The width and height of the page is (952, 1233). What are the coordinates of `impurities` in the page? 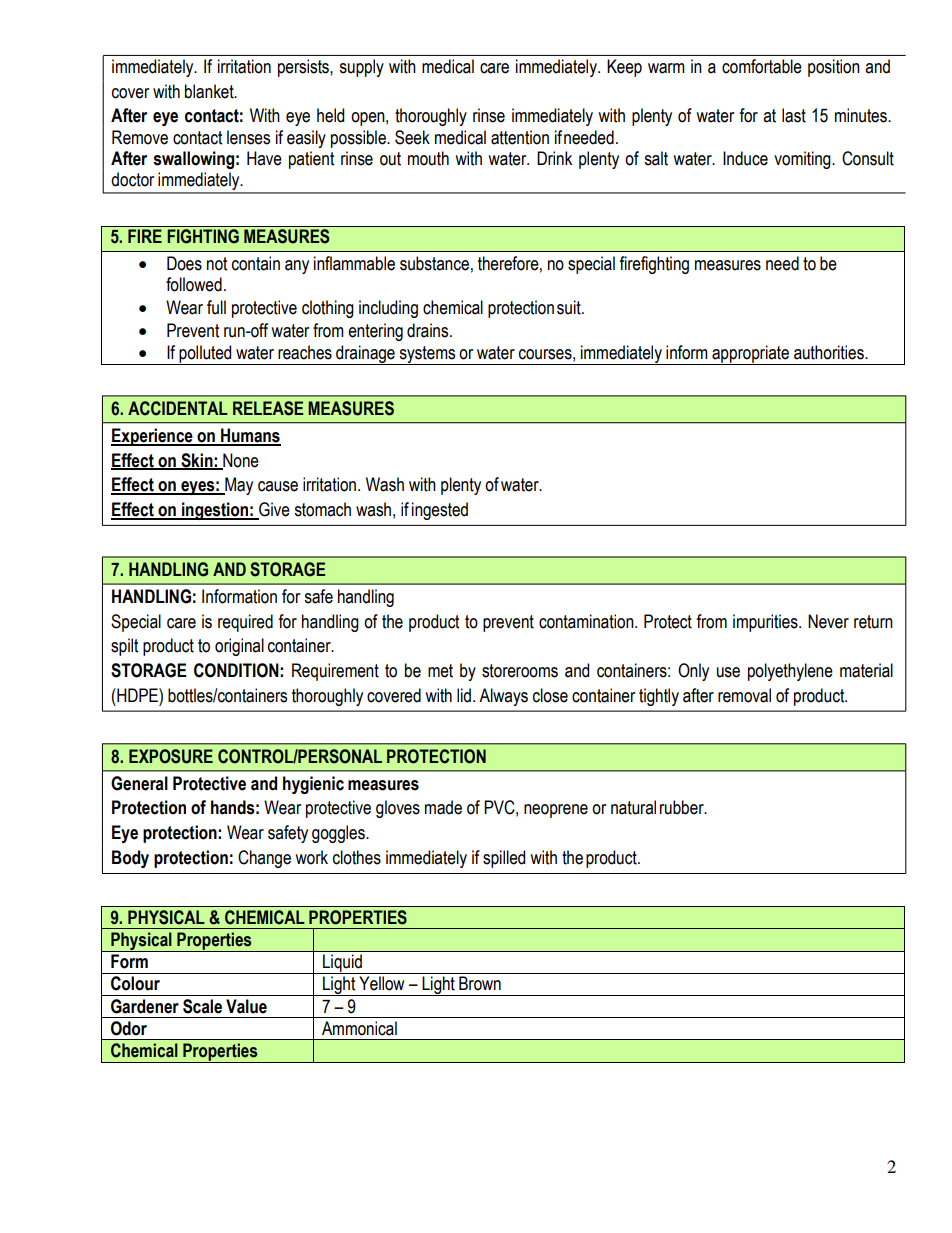 It's located at (766, 623).
